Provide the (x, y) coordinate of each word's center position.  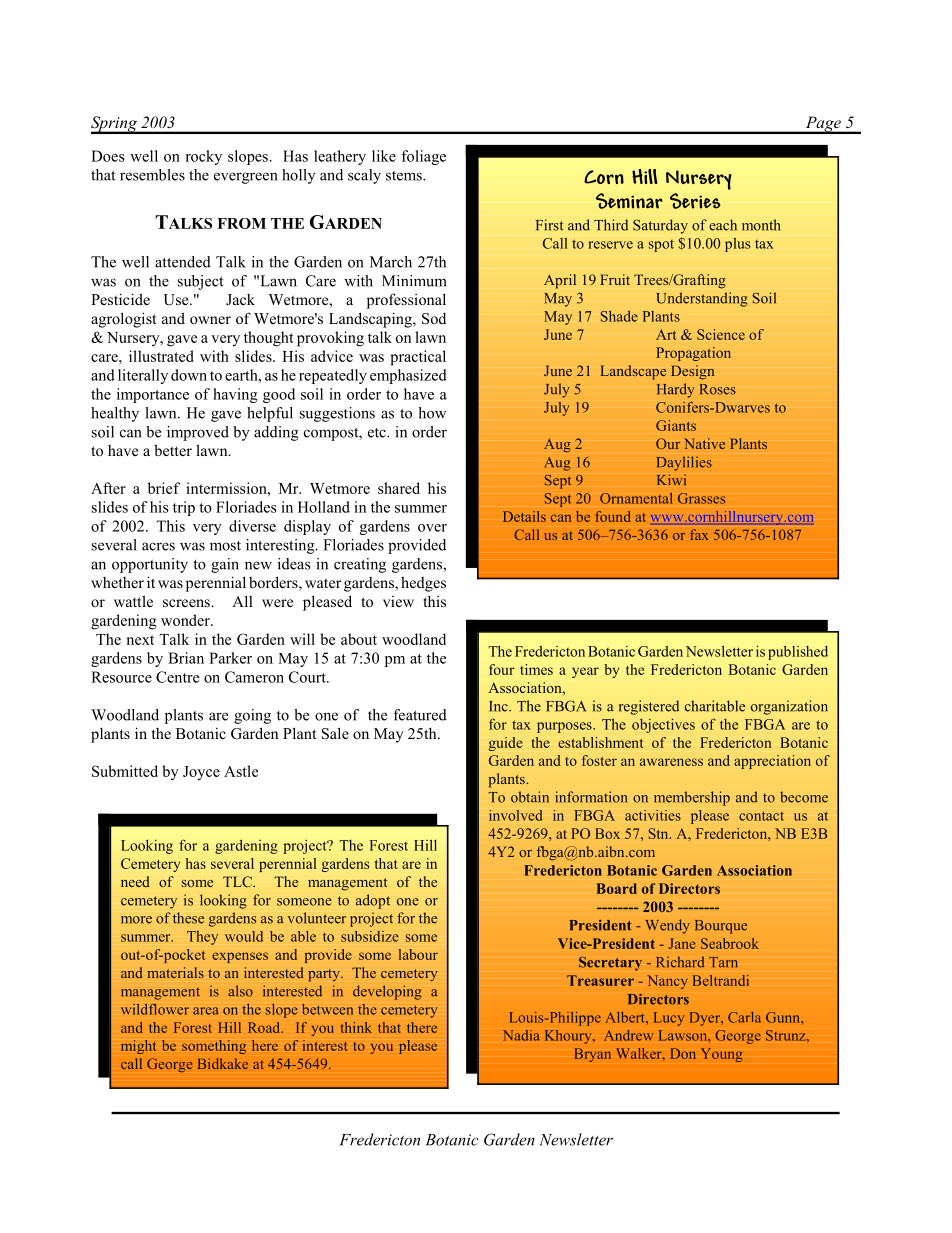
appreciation (772, 762)
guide (506, 744)
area (206, 1011)
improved (198, 433)
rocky (204, 157)
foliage (423, 157)
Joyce (201, 773)
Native (704, 443)
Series (695, 201)
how (432, 413)
